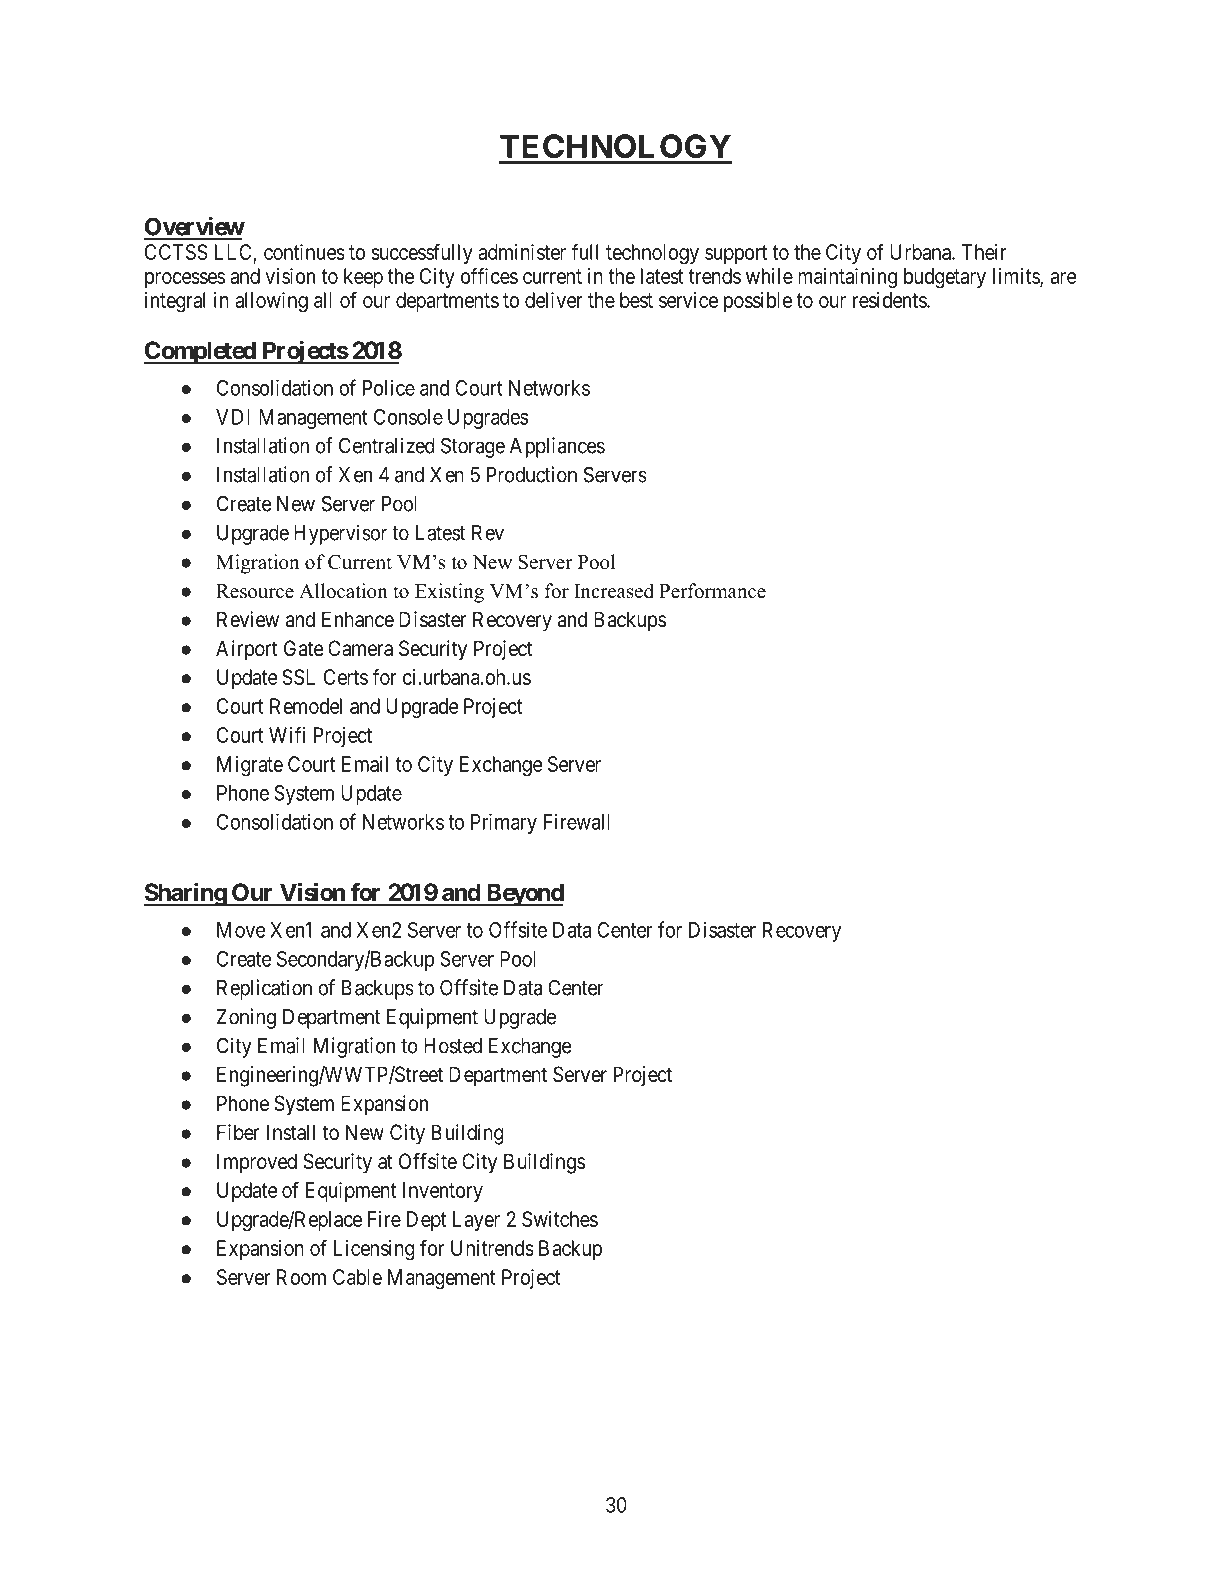 The width and height of the screenshot is (1222, 1581). What do you see at coordinates (712, 591) in the screenshot?
I see `Performance` at bounding box center [712, 591].
